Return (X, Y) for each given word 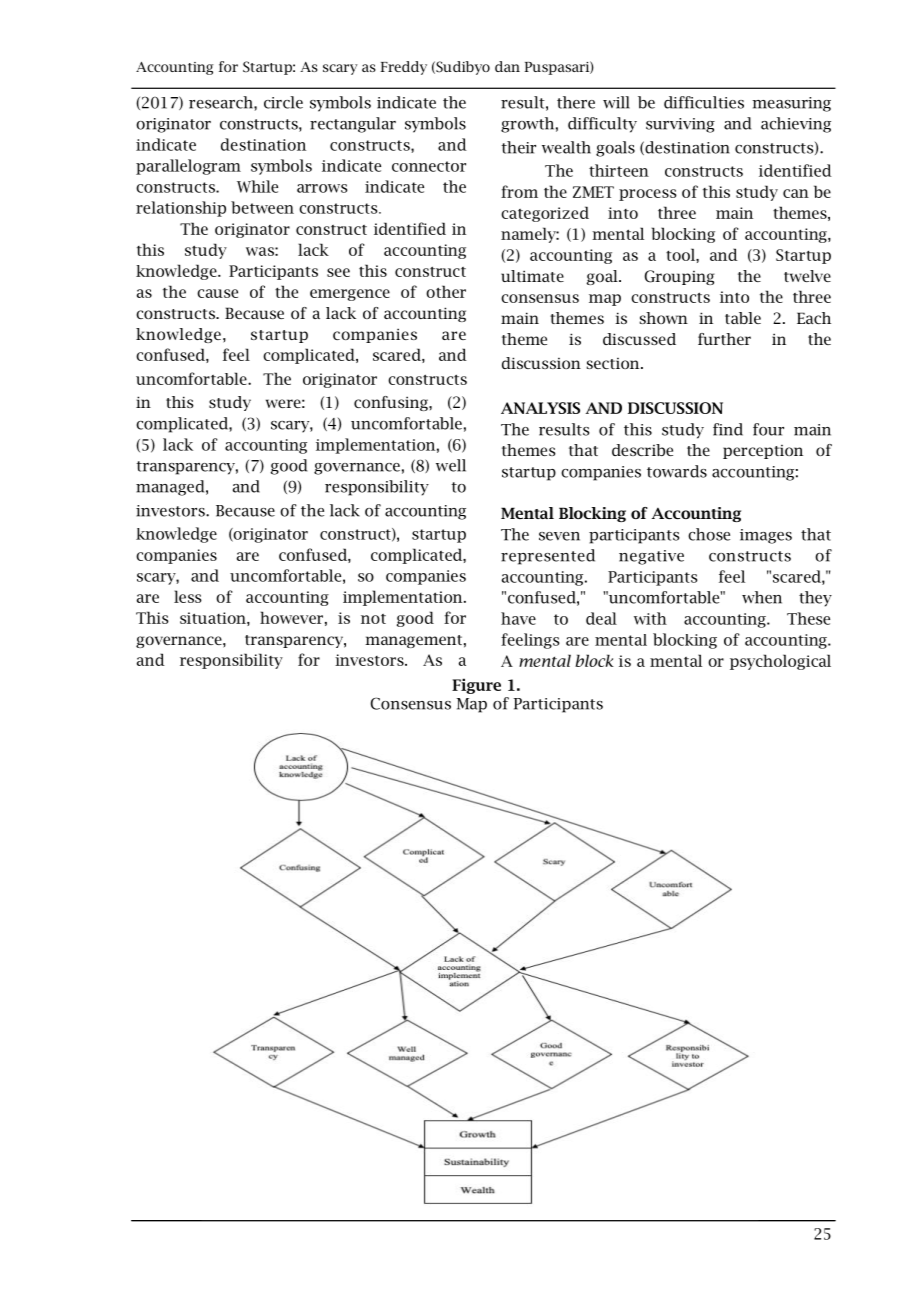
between (262, 207)
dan (507, 66)
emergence (350, 295)
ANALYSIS (540, 408)
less (188, 596)
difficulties (704, 102)
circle (283, 102)
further (724, 339)
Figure (476, 686)
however (291, 617)
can (796, 193)
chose (709, 534)
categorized (545, 214)
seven (559, 536)
